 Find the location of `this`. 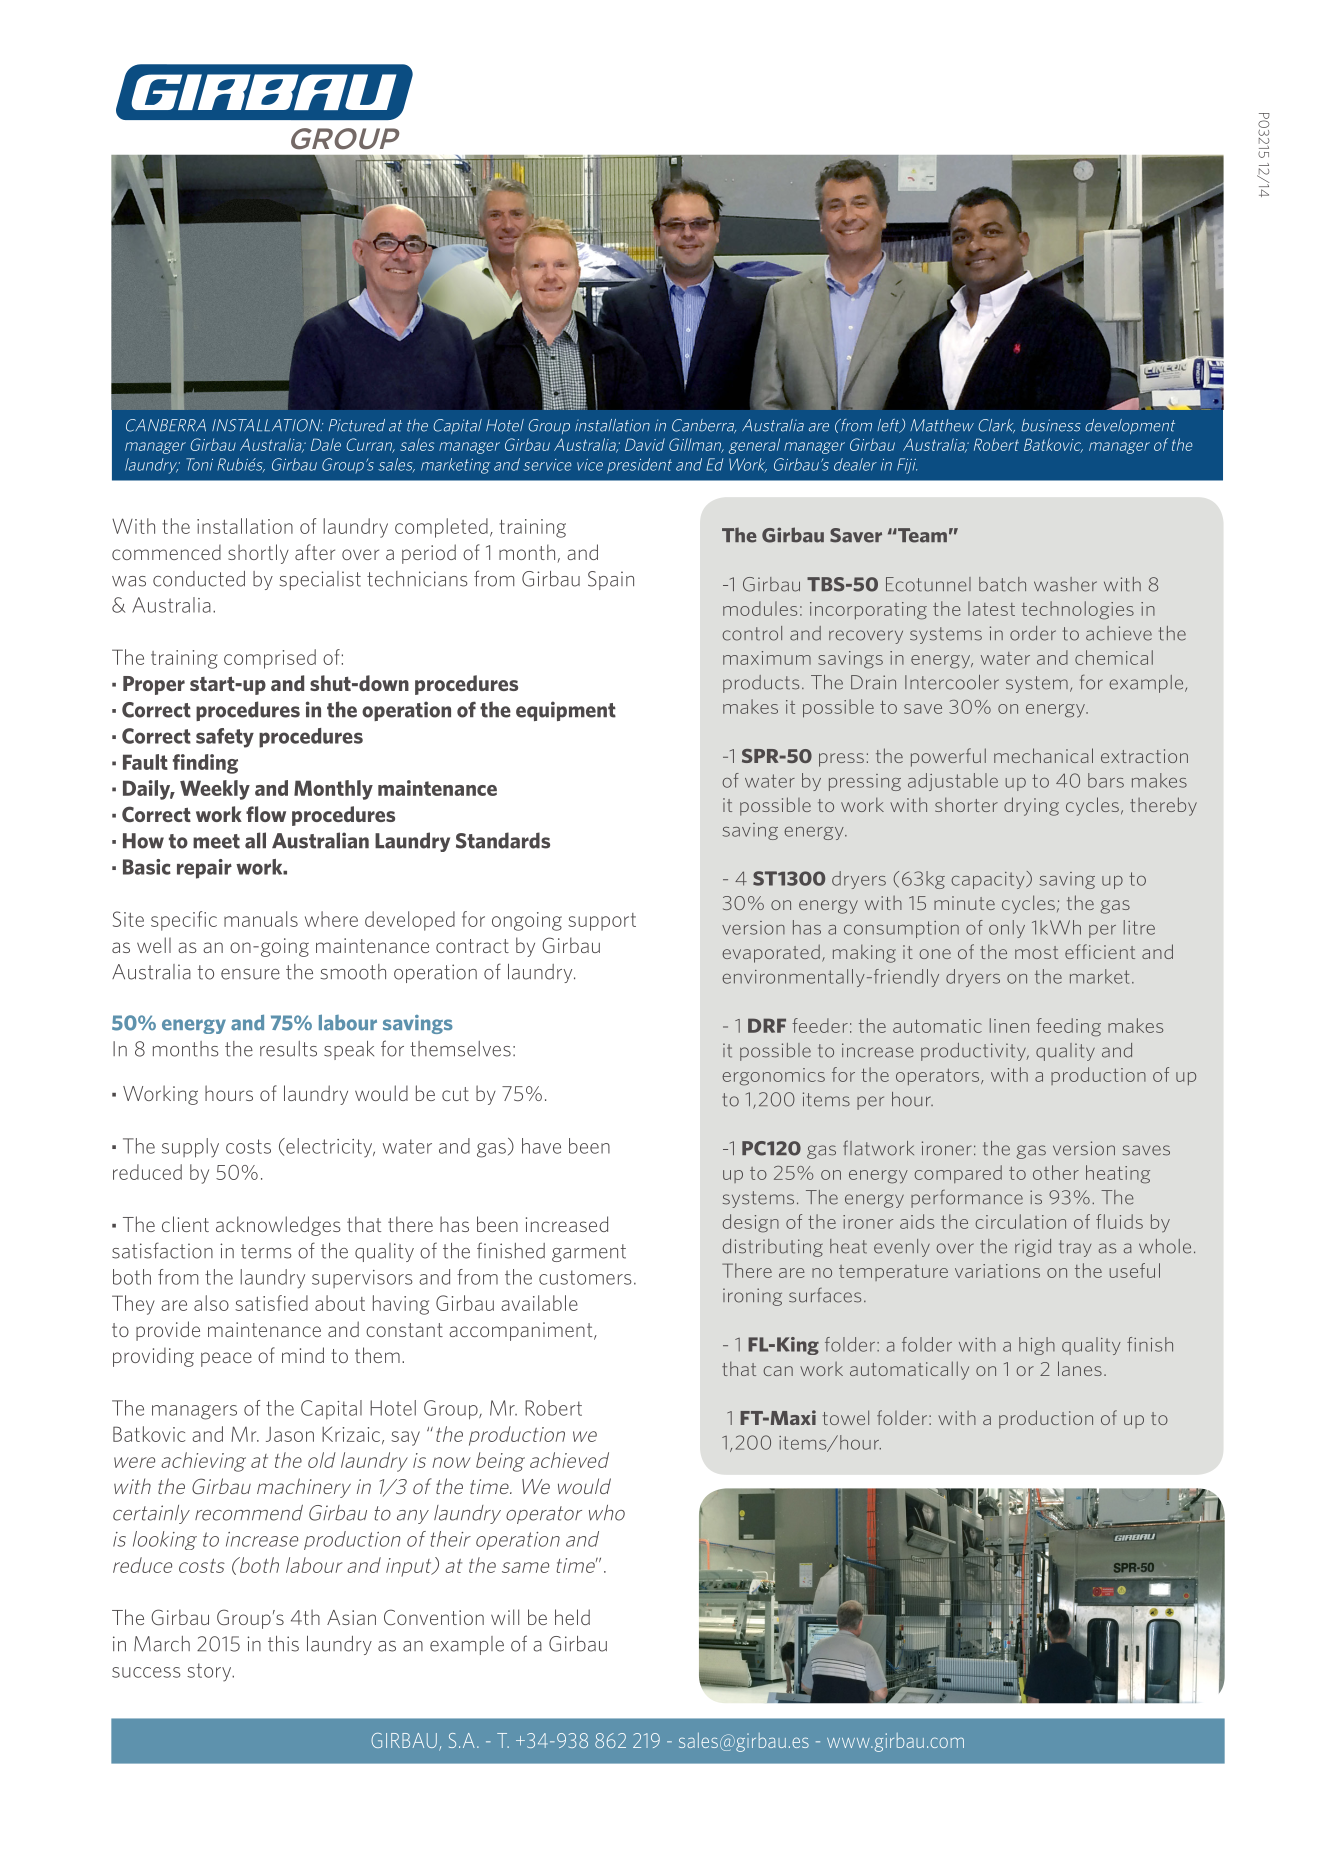

this is located at coordinates (283, 1644).
